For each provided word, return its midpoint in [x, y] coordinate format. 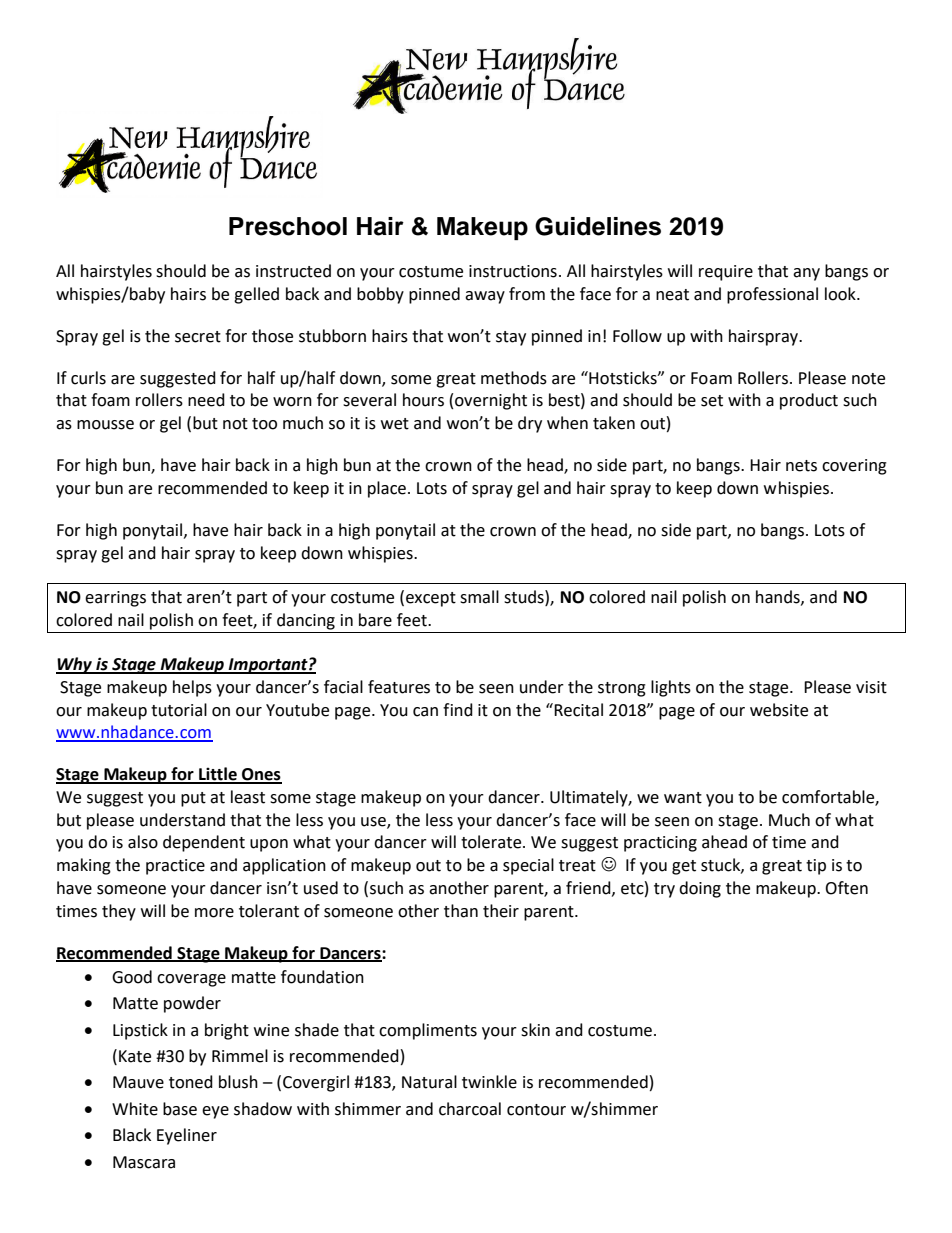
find [458, 710]
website [779, 710]
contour [536, 1110]
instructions [513, 271]
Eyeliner [187, 1136]
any [806, 274]
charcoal [470, 1109]
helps [192, 688]
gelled [256, 295]
